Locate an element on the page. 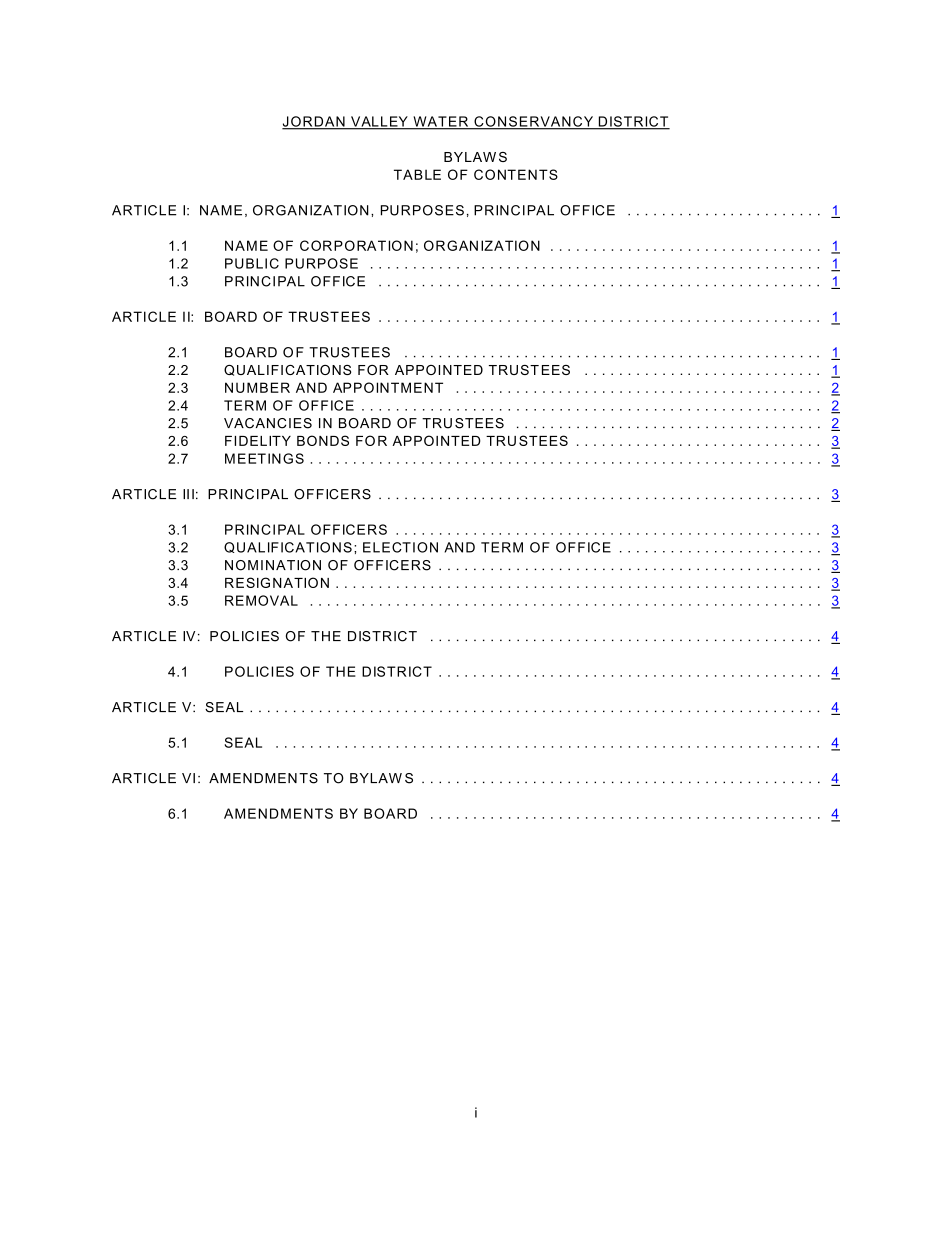 This document has height=1233, width=952. BONDS is located at coordinates (323, 440).
